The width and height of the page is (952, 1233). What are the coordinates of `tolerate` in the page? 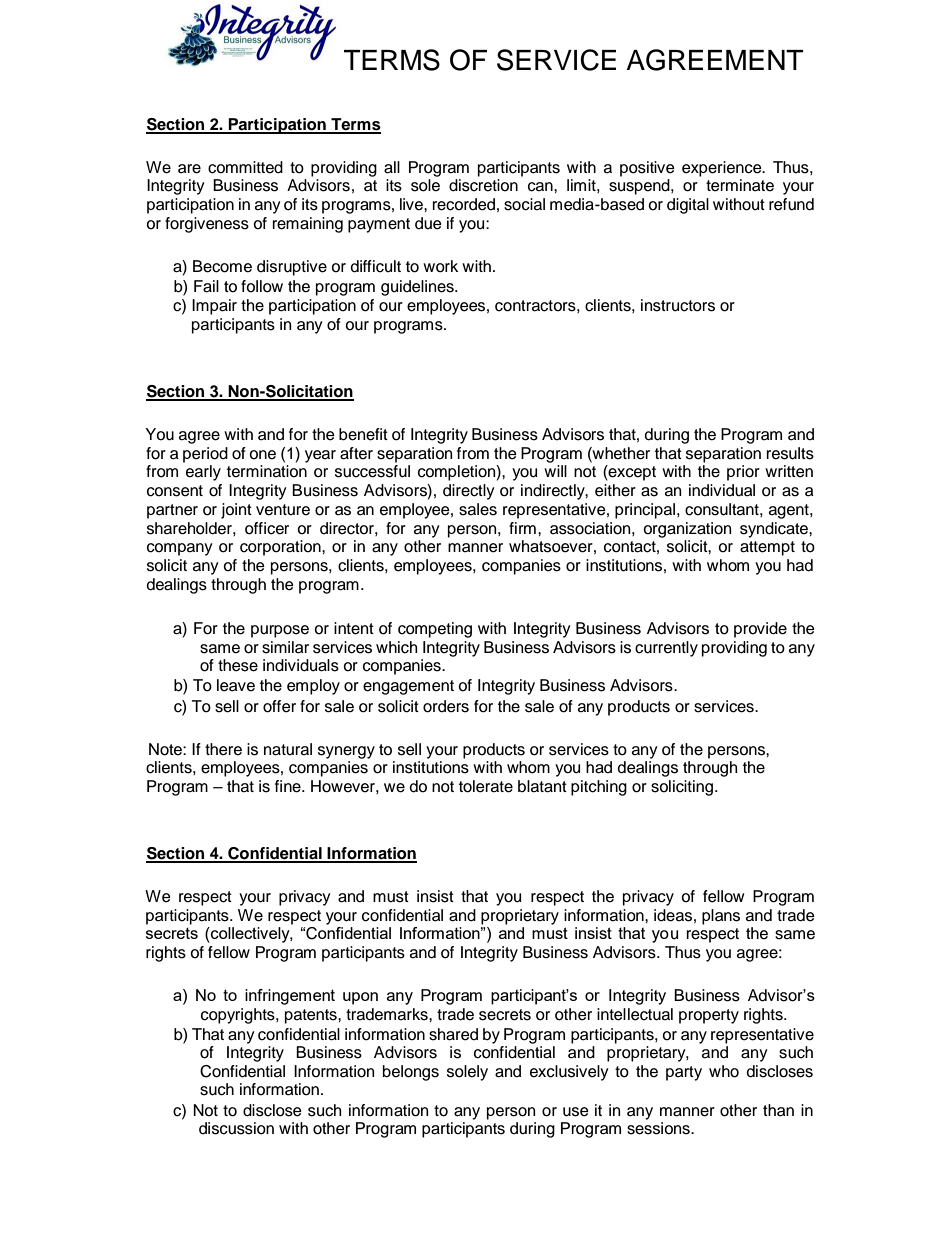 It's located at (486, 786).
